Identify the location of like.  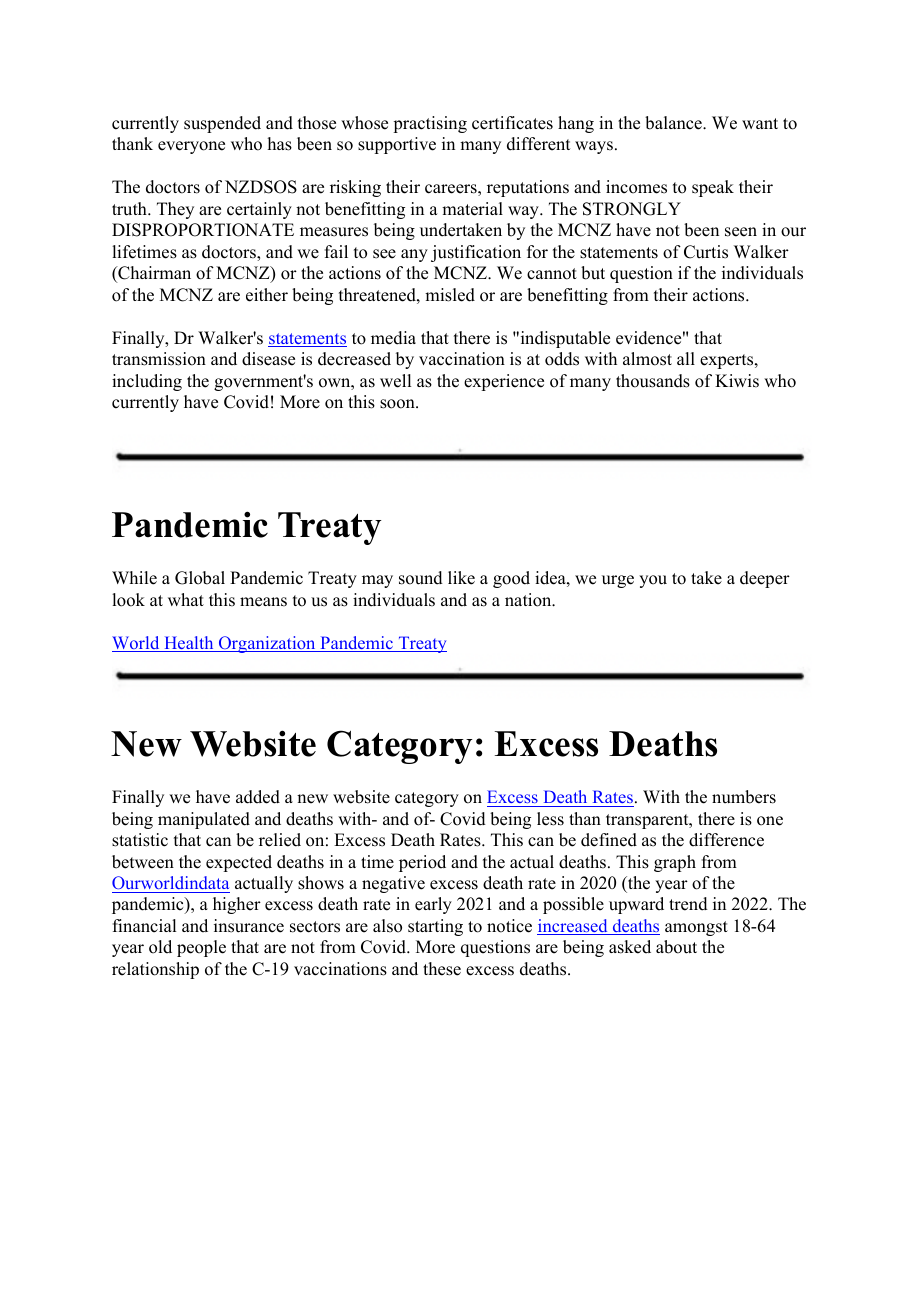
(461, 578).
